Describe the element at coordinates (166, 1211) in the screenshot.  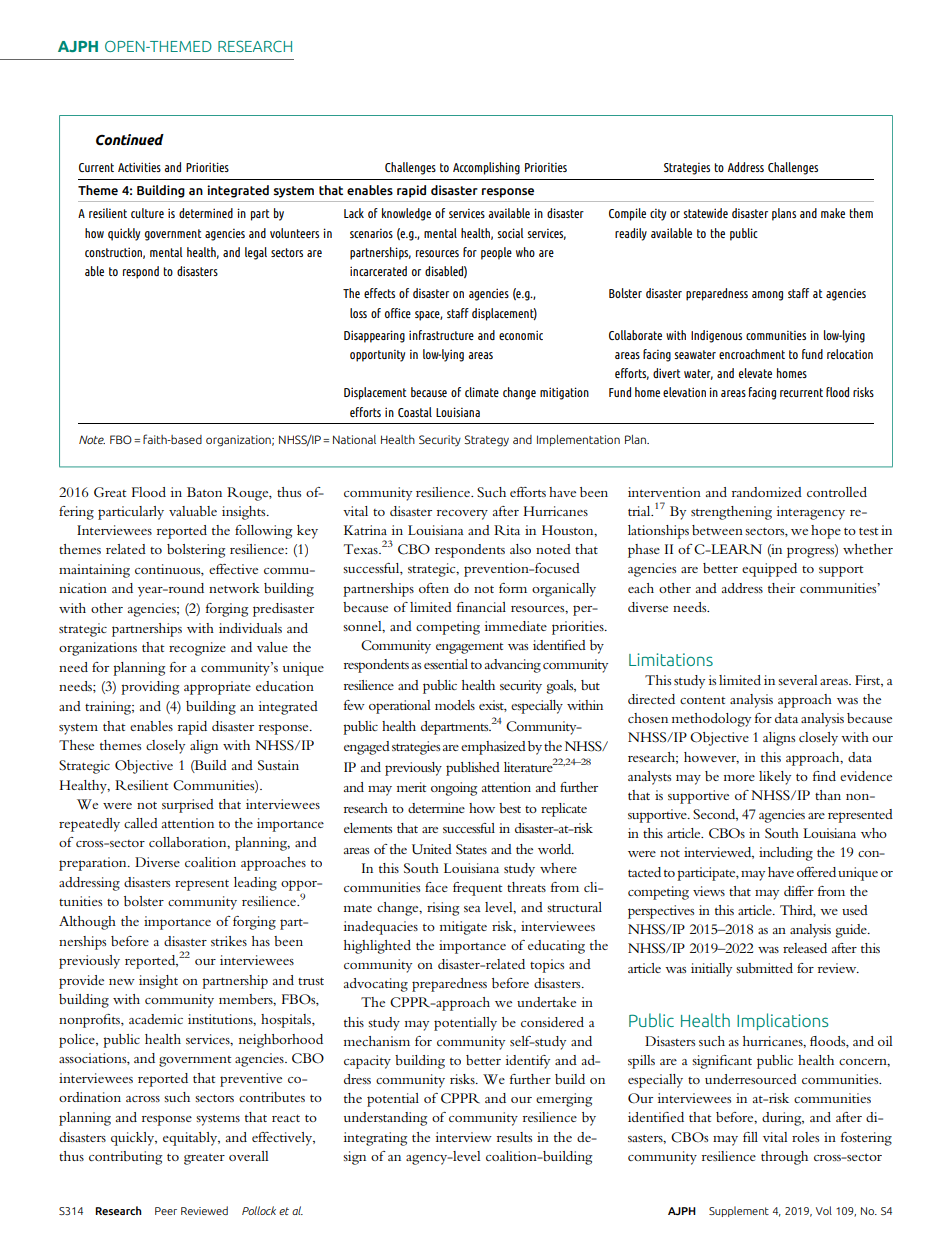
I see `Peer` at that location.
